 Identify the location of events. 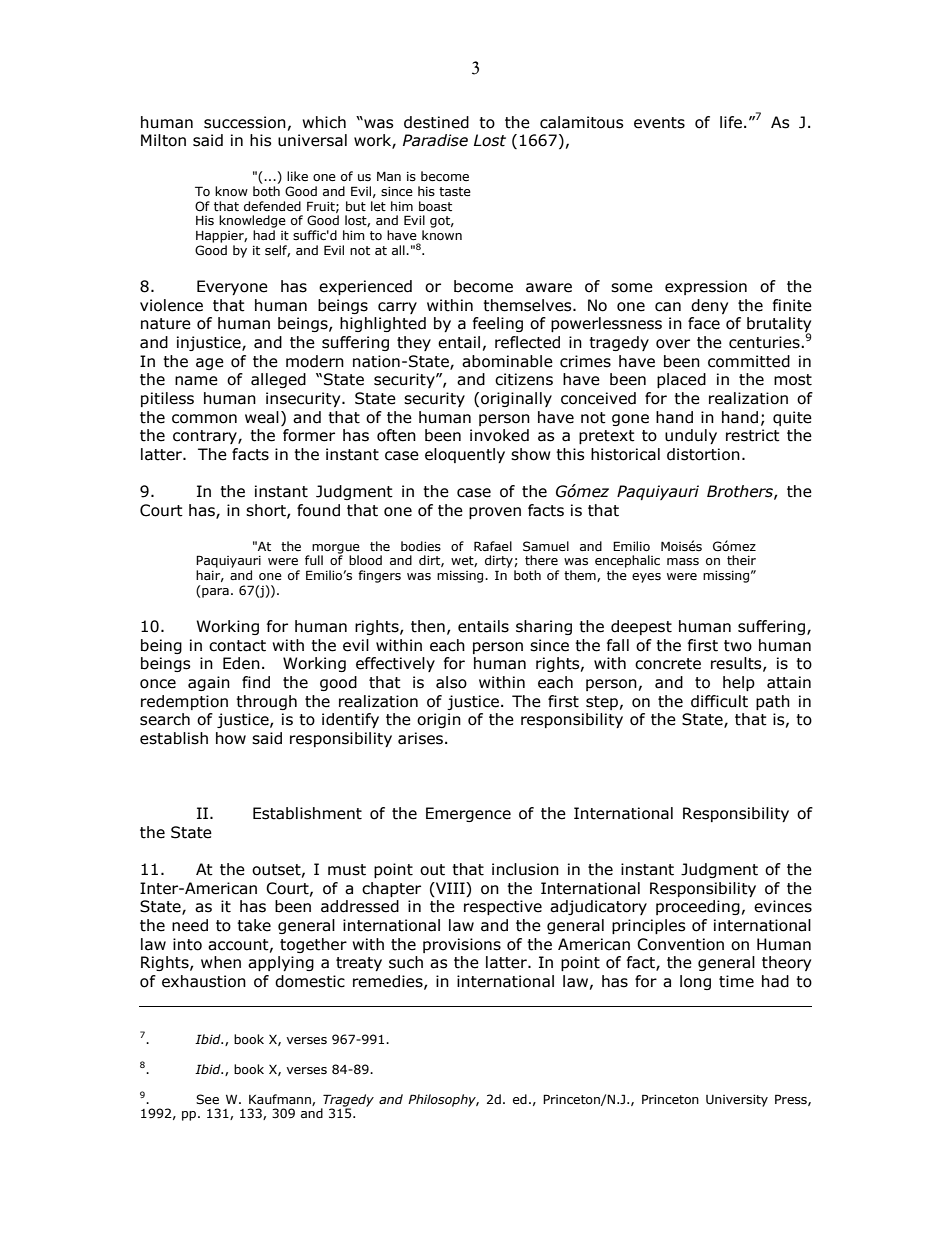
(659, 123).
